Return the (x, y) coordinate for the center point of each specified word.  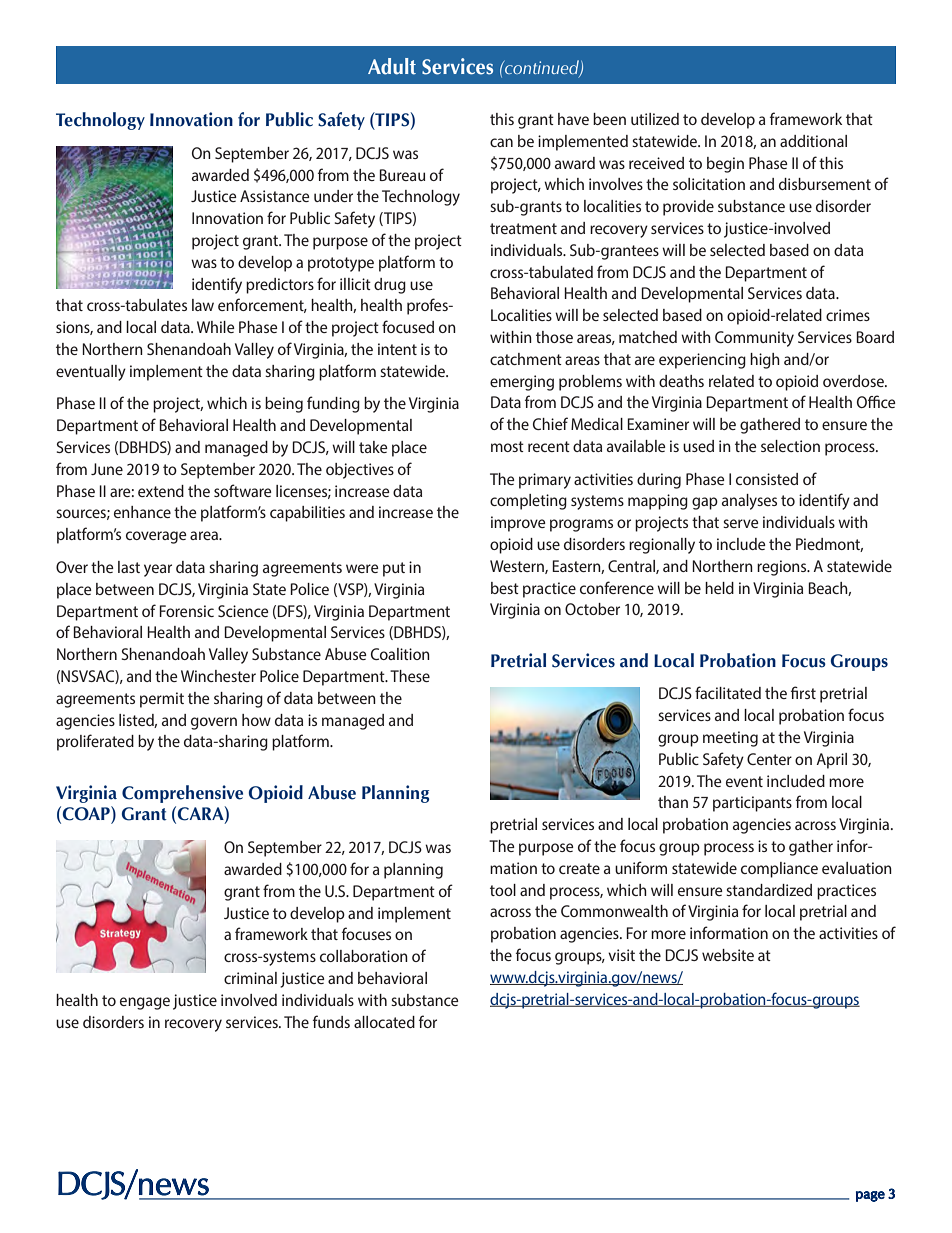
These (410, 676)
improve (518, 524)
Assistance (275, 196)
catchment (526, 359)
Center (769, 759)
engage (145, 1003)
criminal (250, 978)
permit (162, 700)
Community (754, 339)
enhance (142, 512)
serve (741, 523)
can (501, 142)
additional (813, 141)
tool (503, 890)
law (203, 305)
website (728, 955)
